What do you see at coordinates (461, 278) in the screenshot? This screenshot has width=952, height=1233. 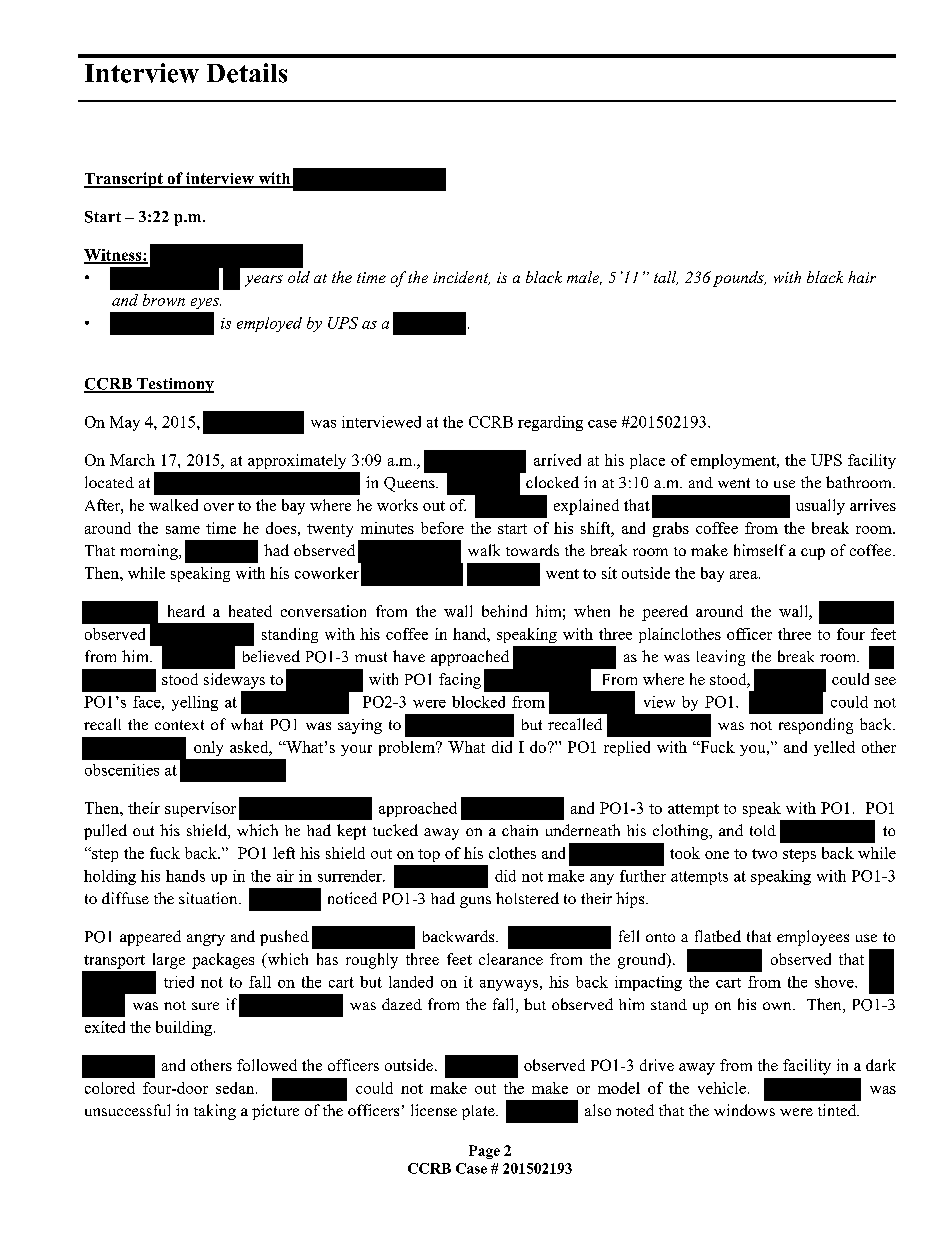 I see `incident` at bounding box center [461, 278].
